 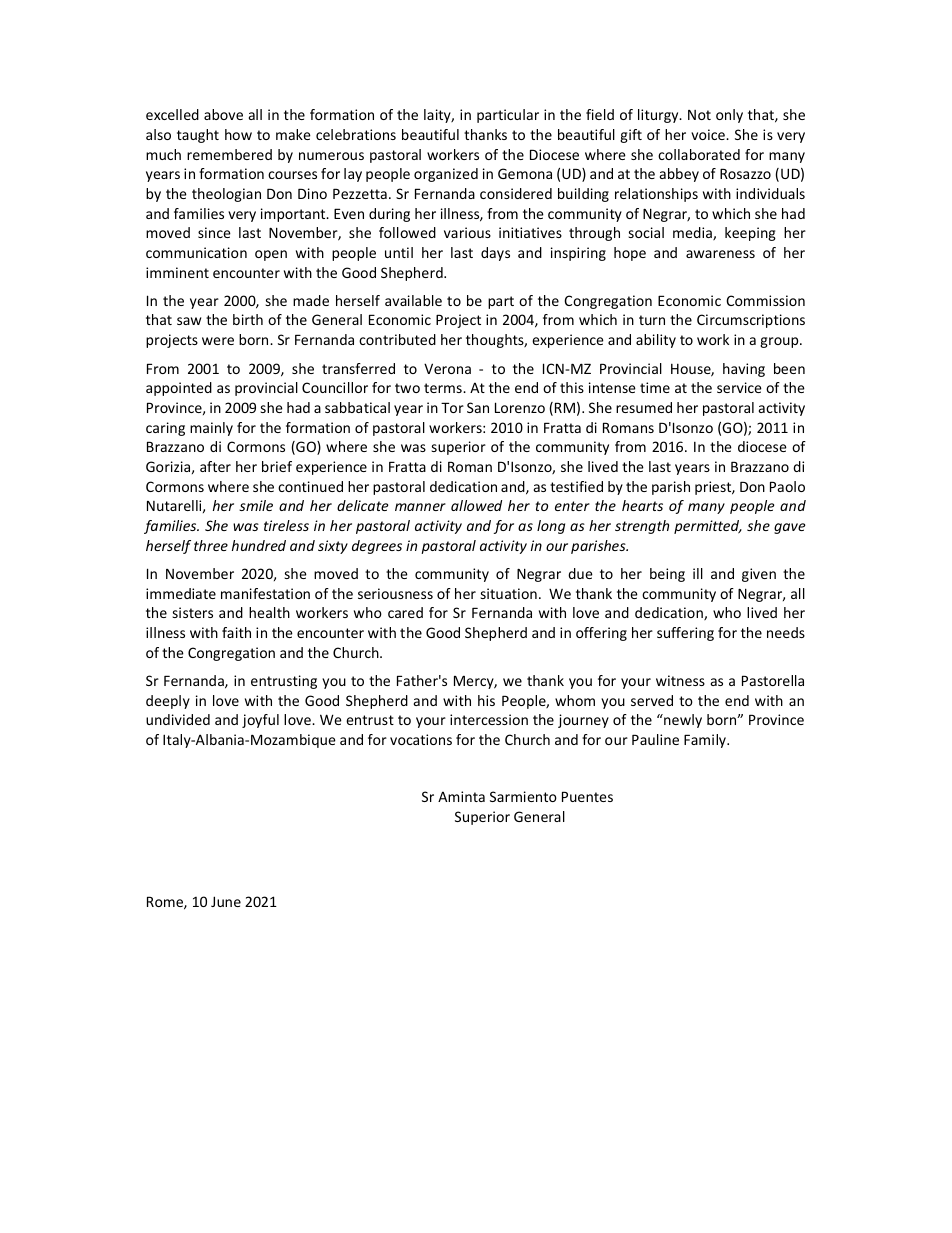 What do you see at coordinates (446, 175) in the image?
I see `organized` at bounding box center [446, 175].
